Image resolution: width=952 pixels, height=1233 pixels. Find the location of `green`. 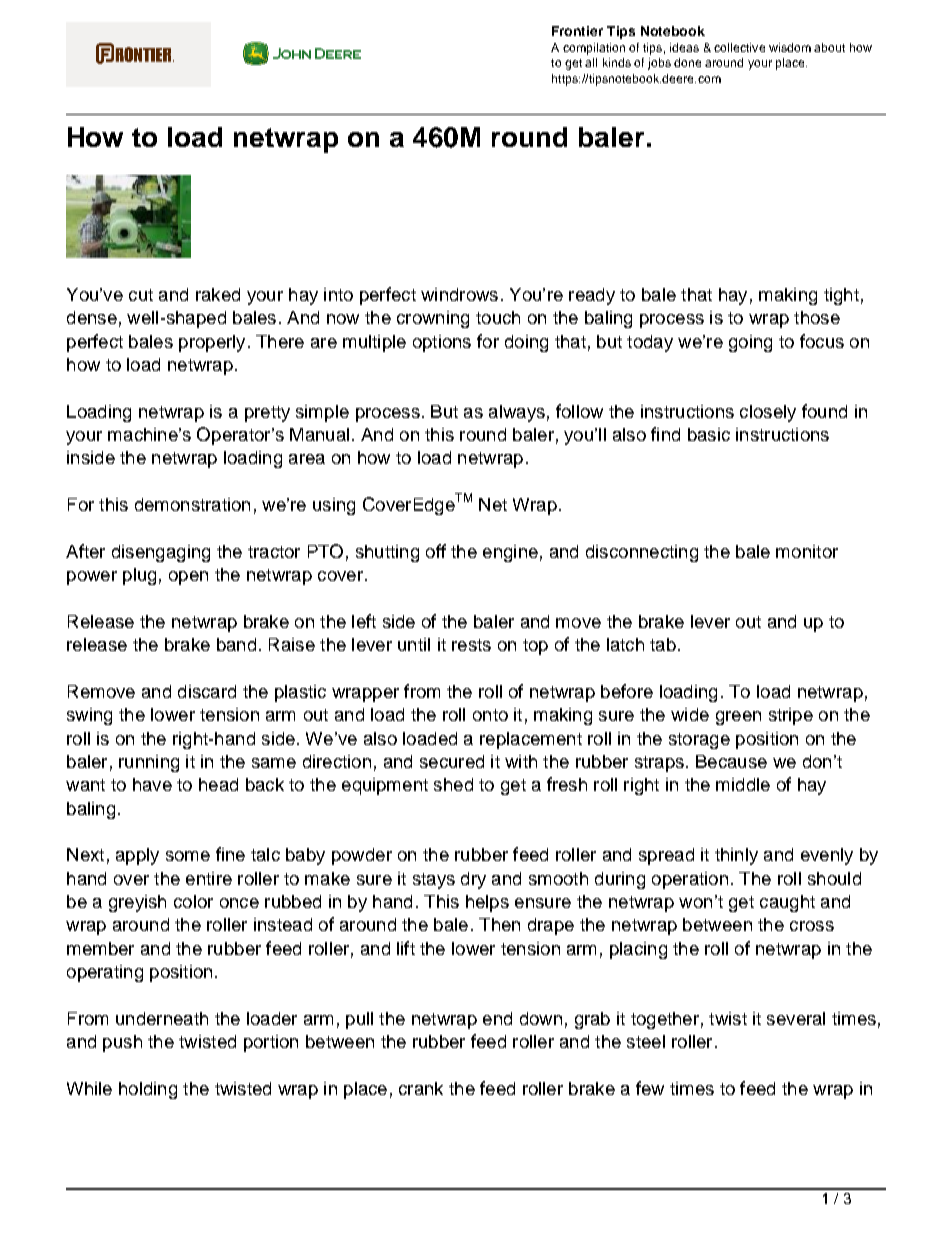

green is located at coordinates (738, 718).
